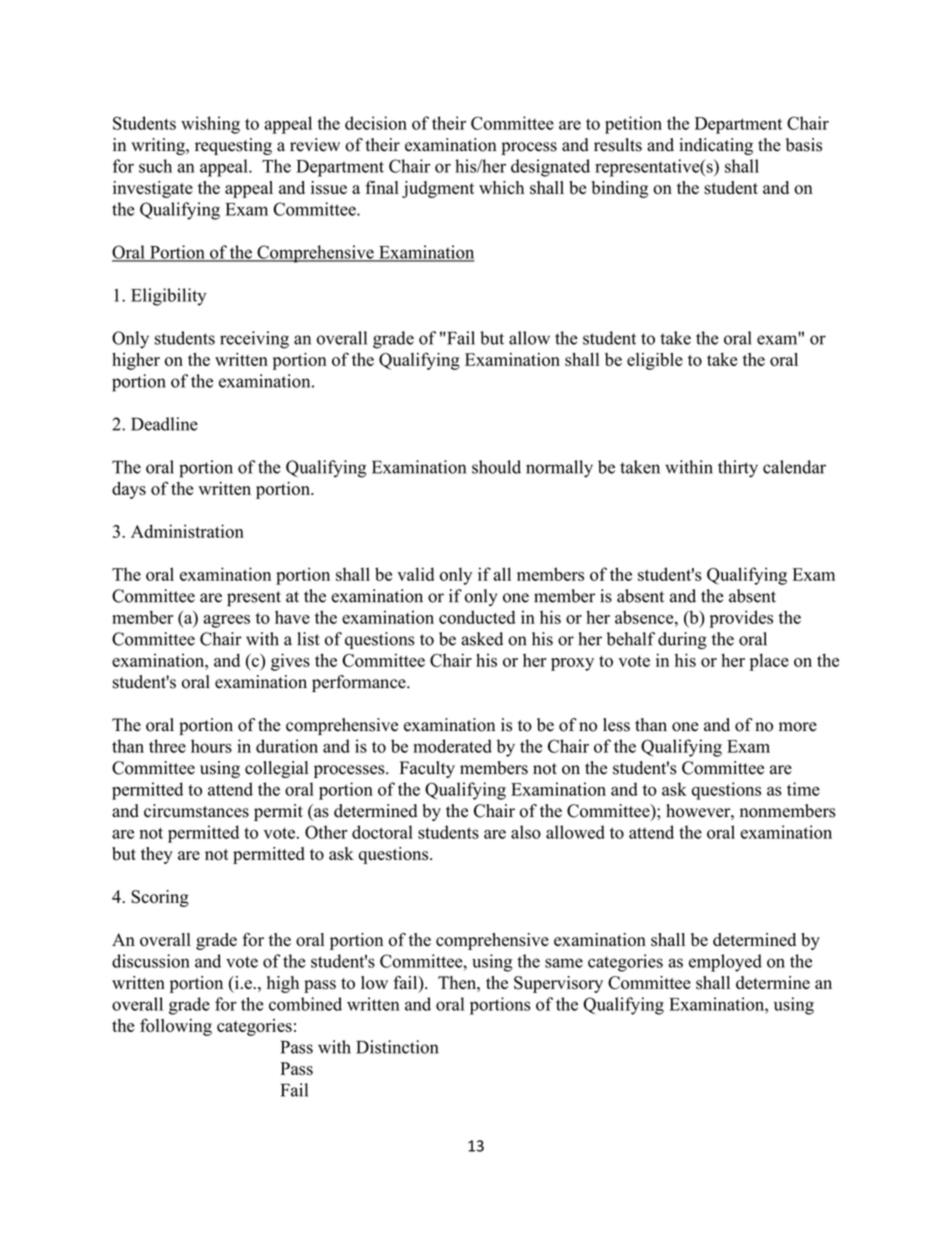  Describe the element at coordinates (254, 340) in the document. I see `receiving` at that location.
